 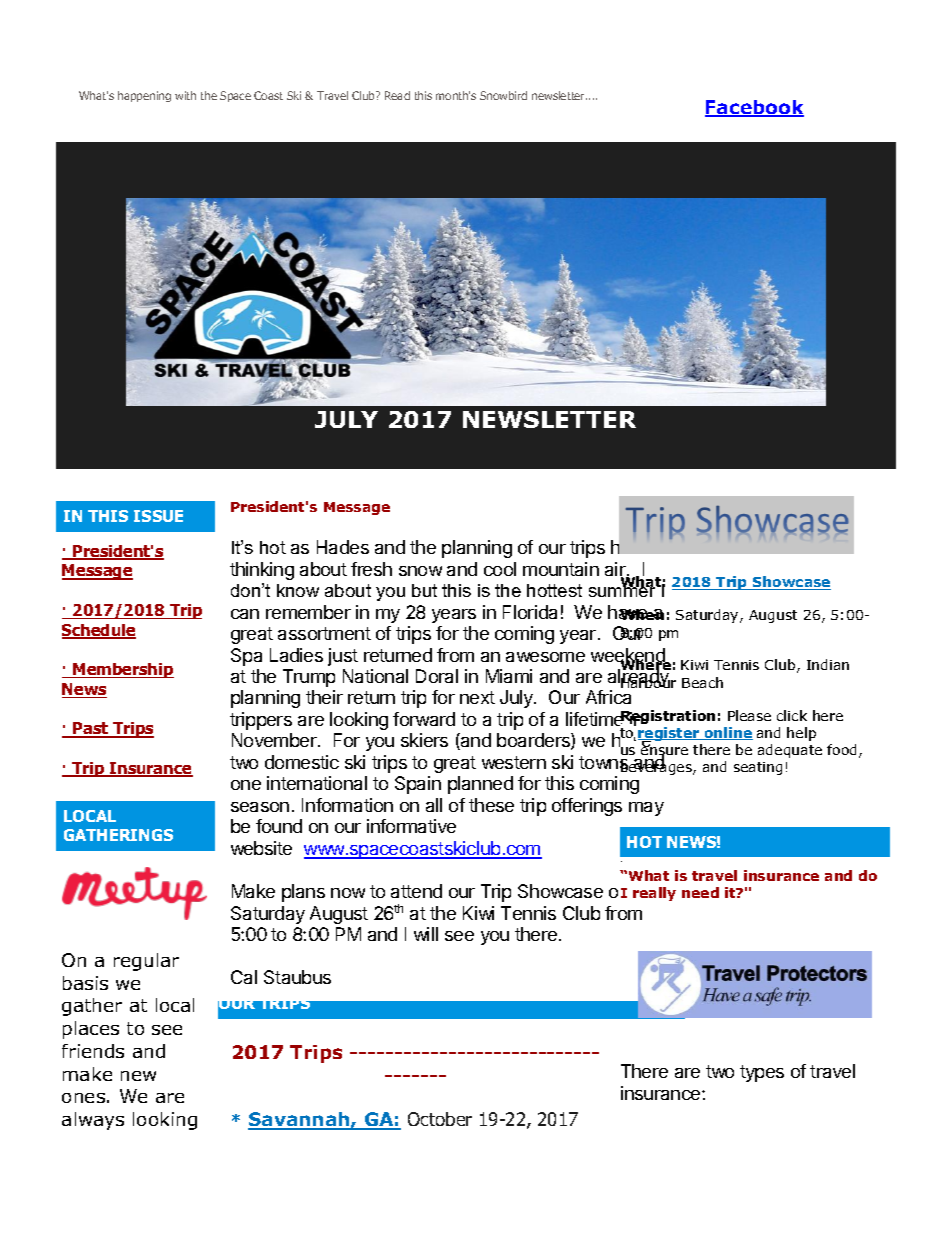 I want to click on season, so click(x=260, y=807).
